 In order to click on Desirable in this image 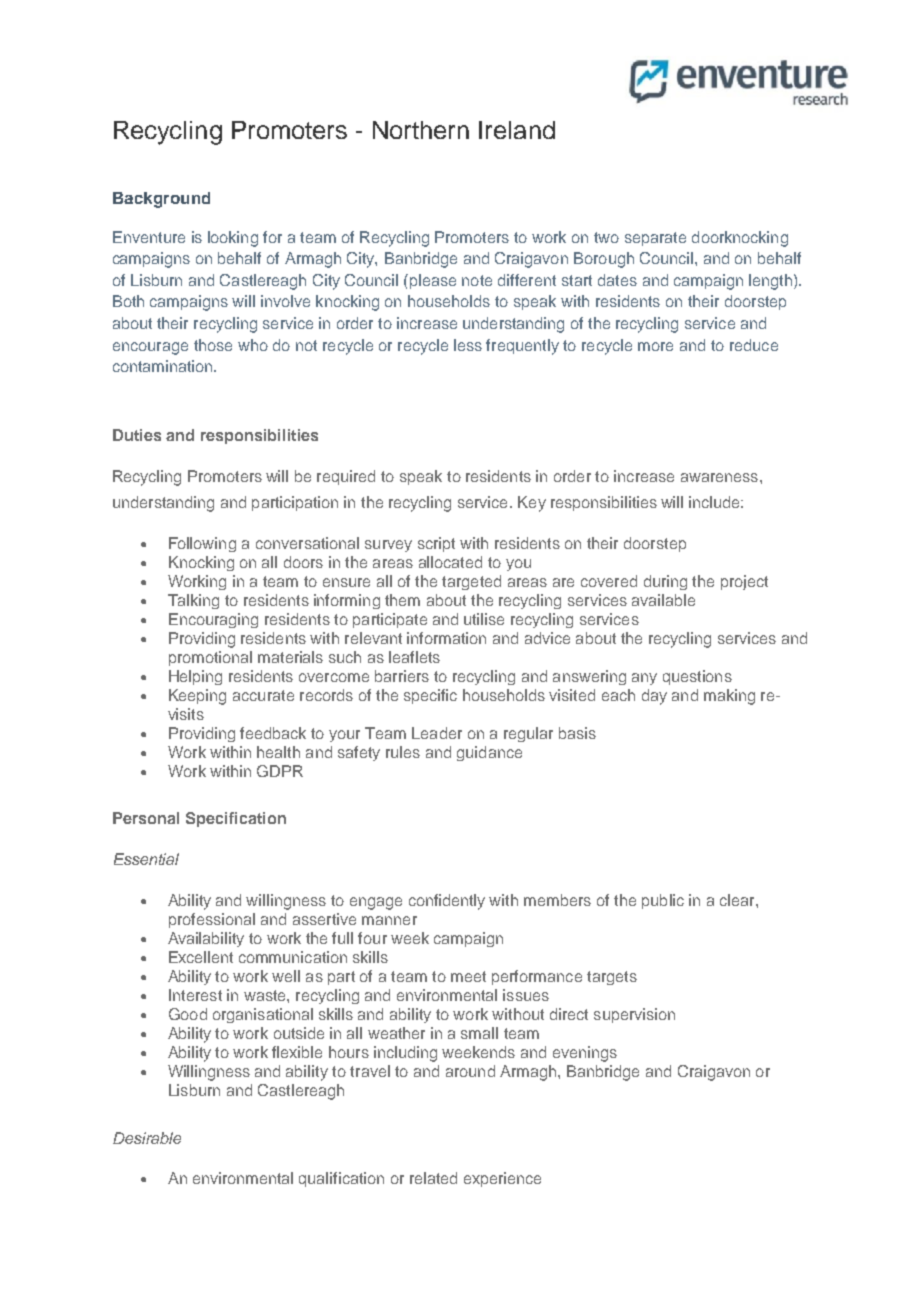, I will do `click(147, 1138)`.
